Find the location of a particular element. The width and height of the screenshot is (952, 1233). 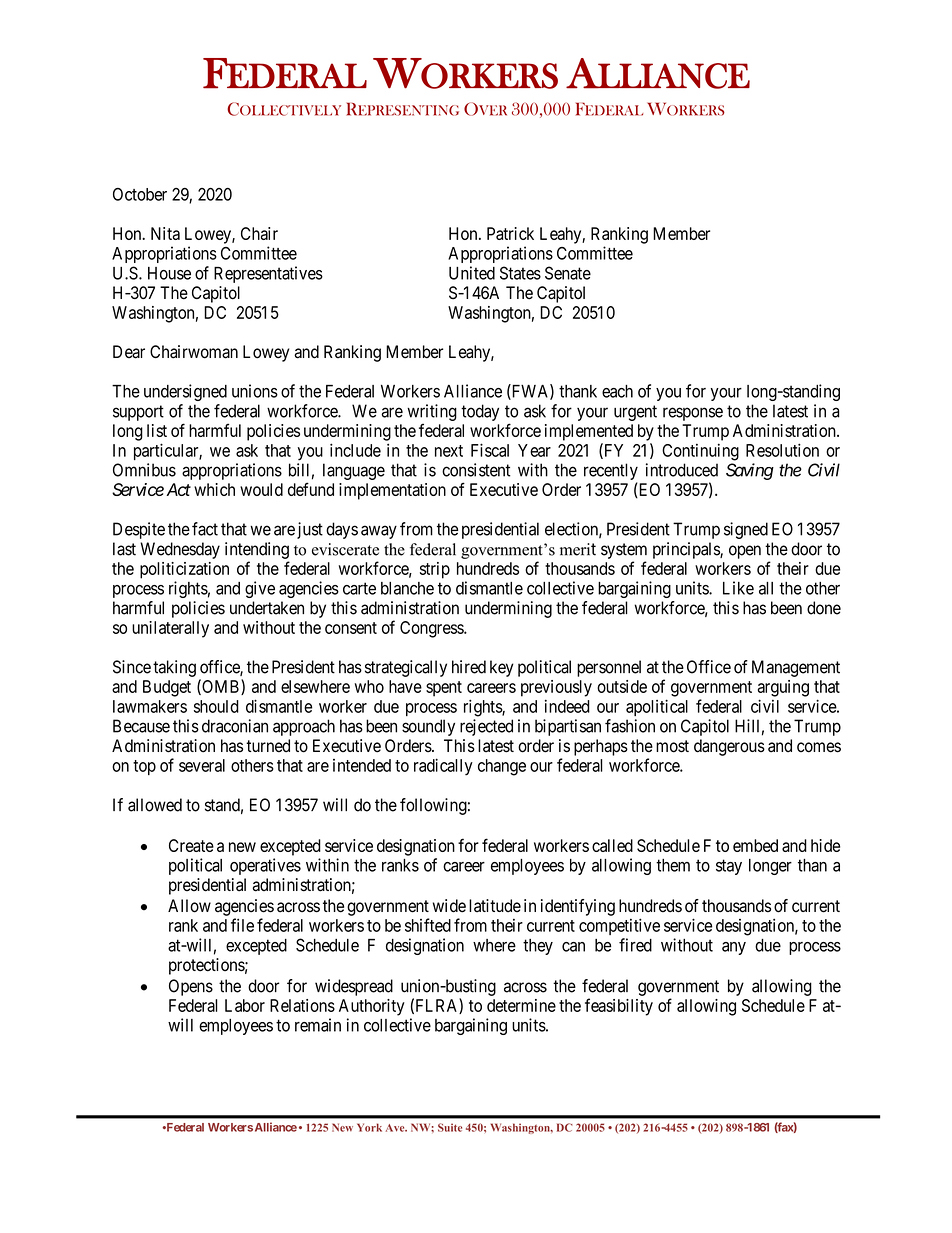

Patrick is located at coordinates (510, 233).
